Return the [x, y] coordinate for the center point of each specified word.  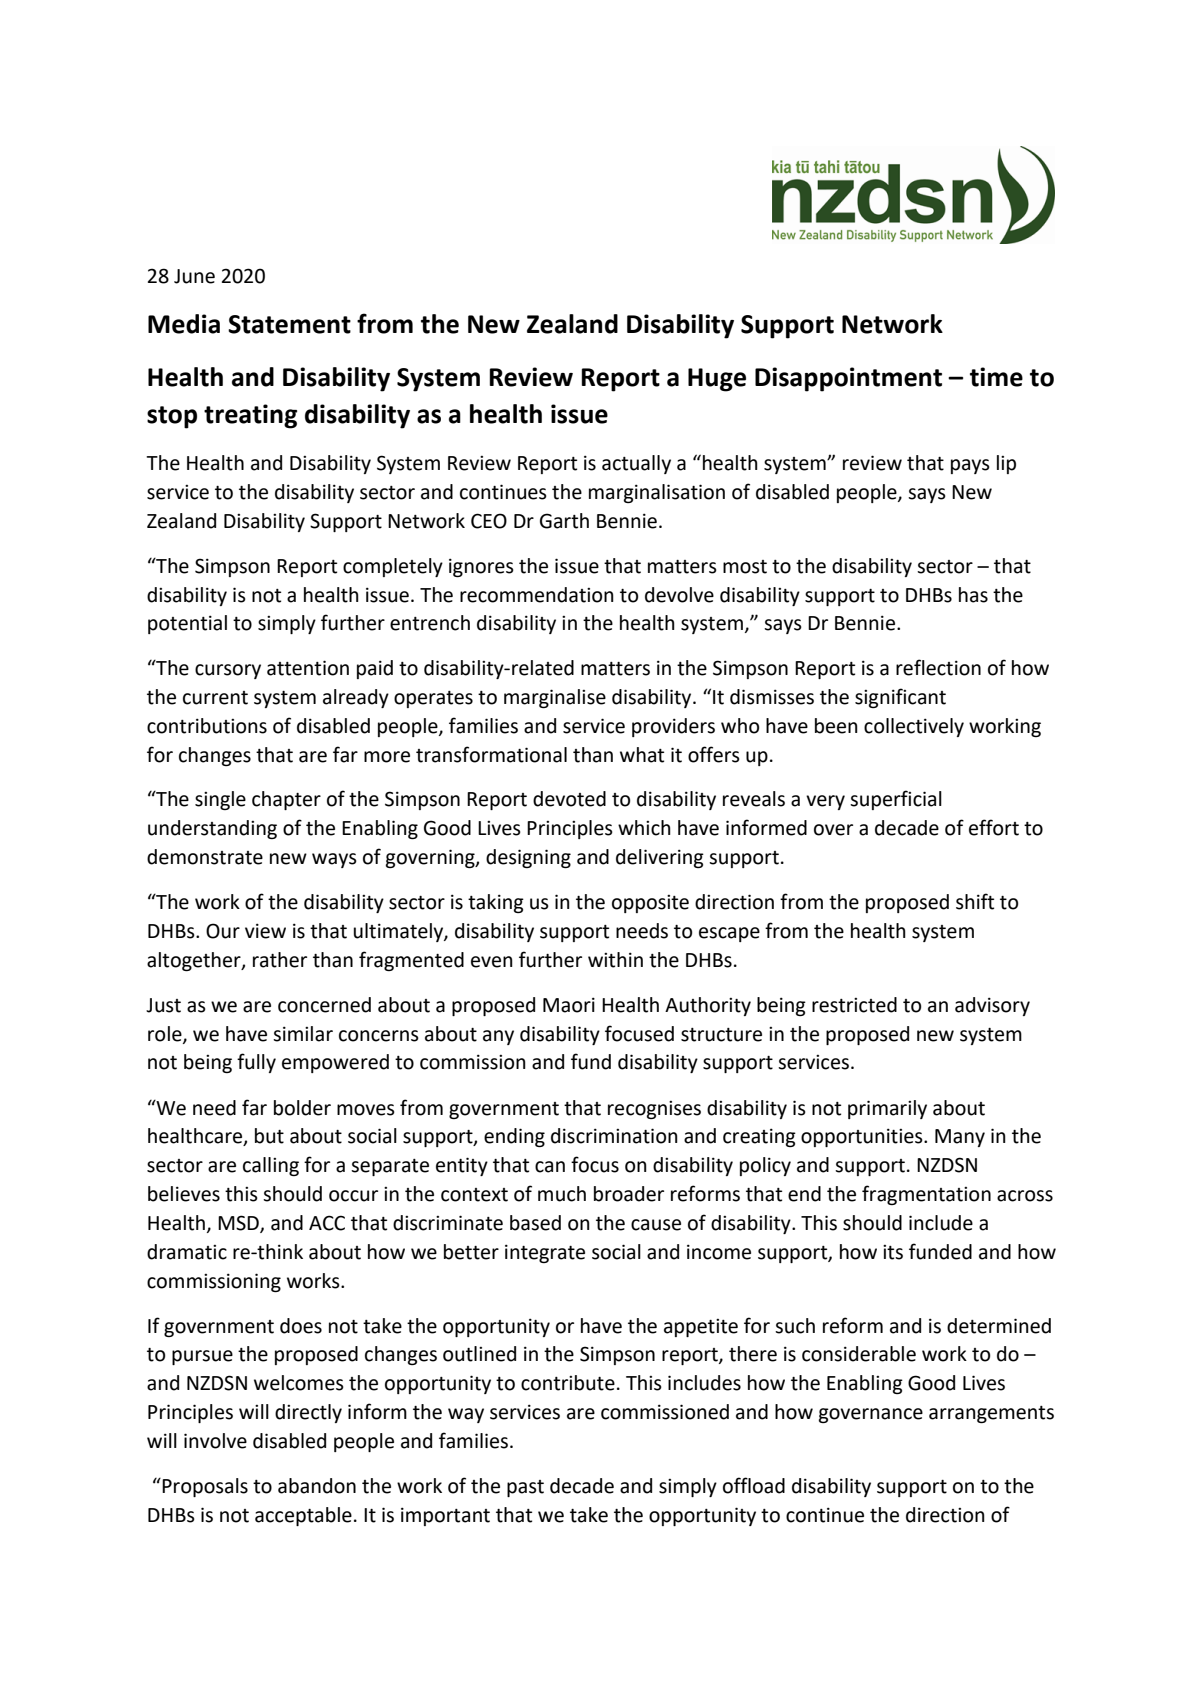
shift [975, 901]
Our [223, 931]
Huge [717, 380]
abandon [317, 1486]
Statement [289, 324]
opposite [650, 904]
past [525, 1488]
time [996, 377]
